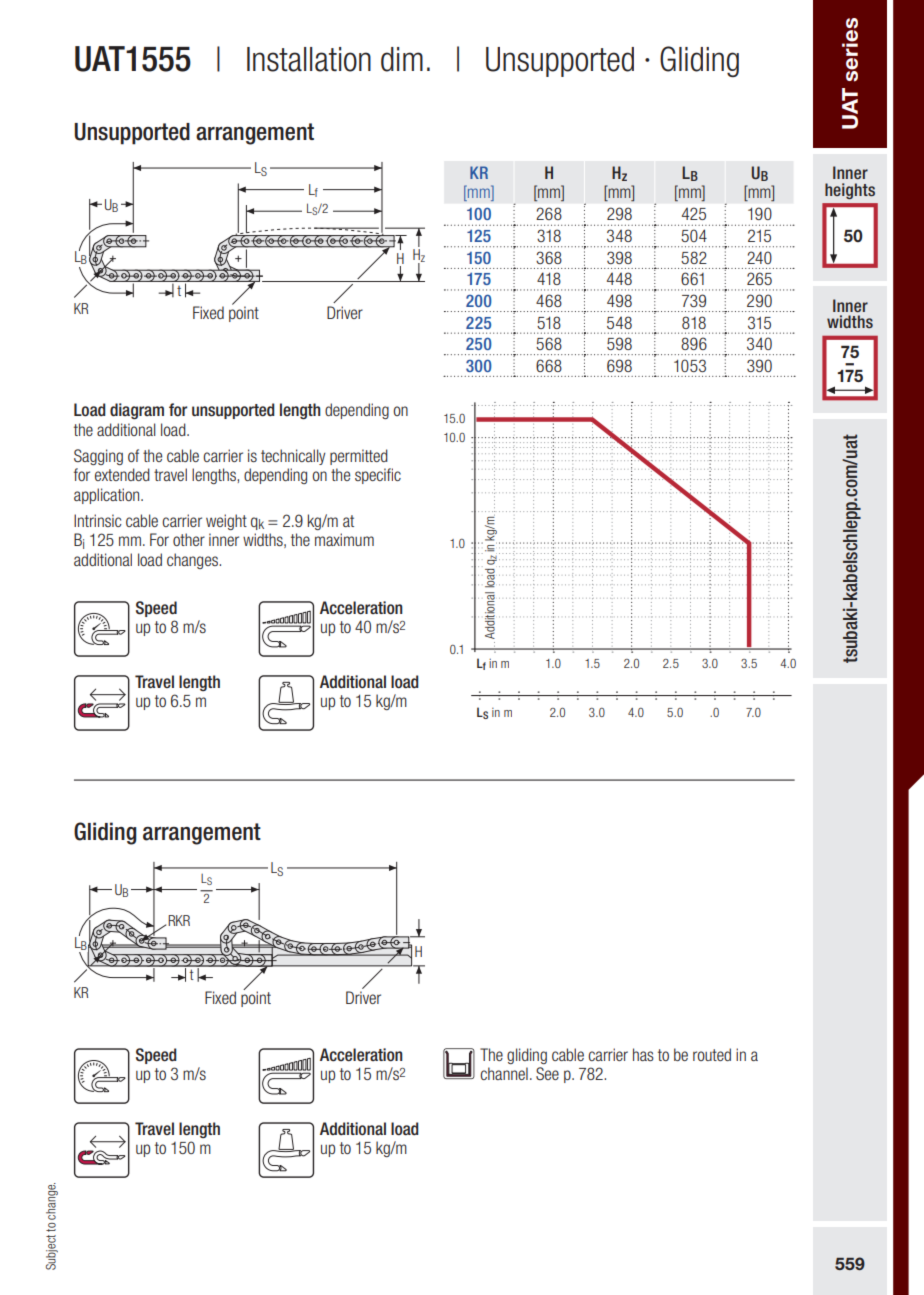  Describe the element at coordinates (189, 539) in the image. I see `other` at that location.
